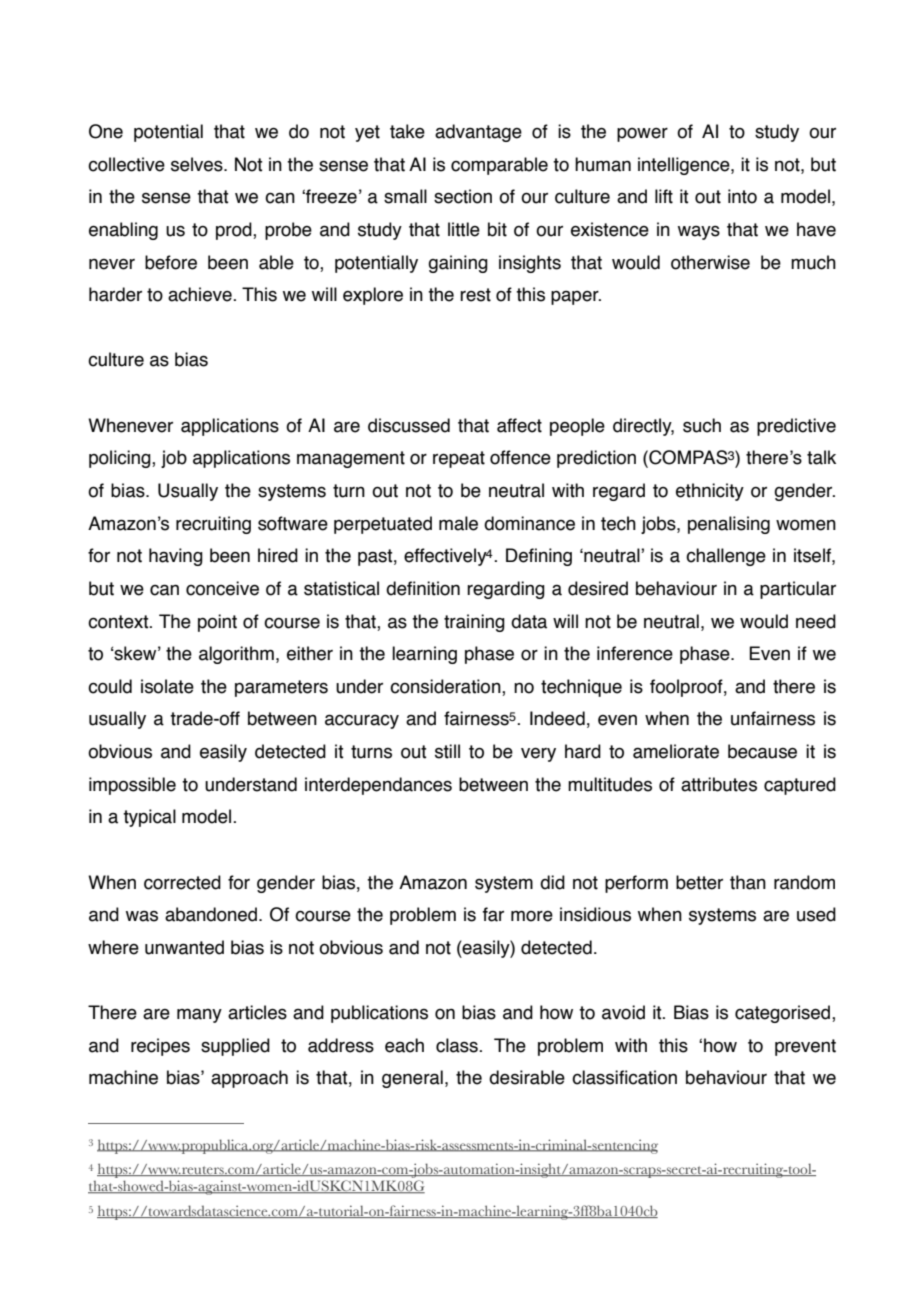 Image resolution: width=924 pixels, height=1308 pixels. What do you see at coordinates (685, 166) in the screenshot?
I see `intelligence` at bounding box center [685, 166].
